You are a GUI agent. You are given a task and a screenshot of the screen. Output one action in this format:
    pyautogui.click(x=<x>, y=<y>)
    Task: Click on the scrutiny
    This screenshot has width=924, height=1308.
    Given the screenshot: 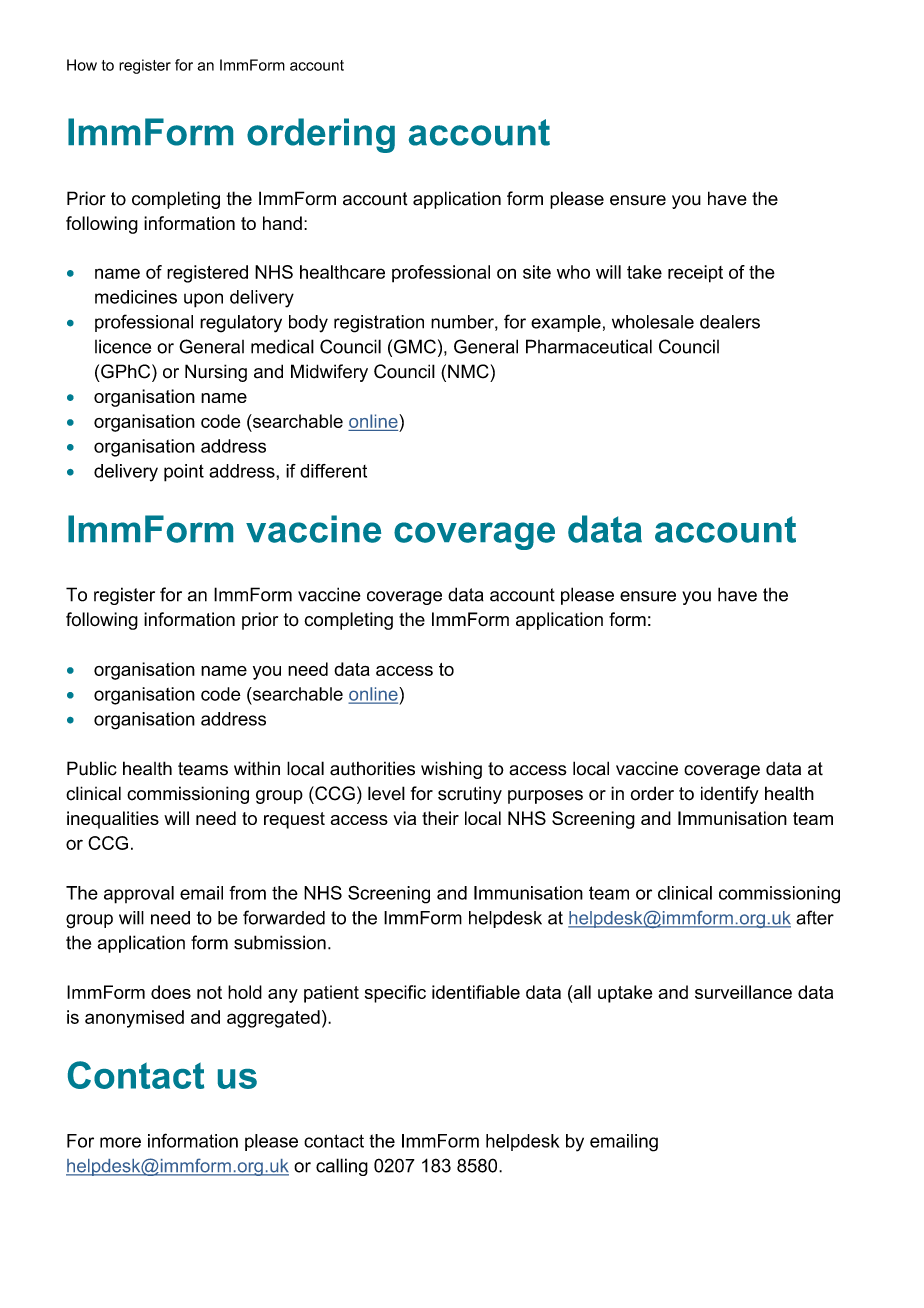 What is the action you would take?
    pyautogui.click(x=470, y=795)
